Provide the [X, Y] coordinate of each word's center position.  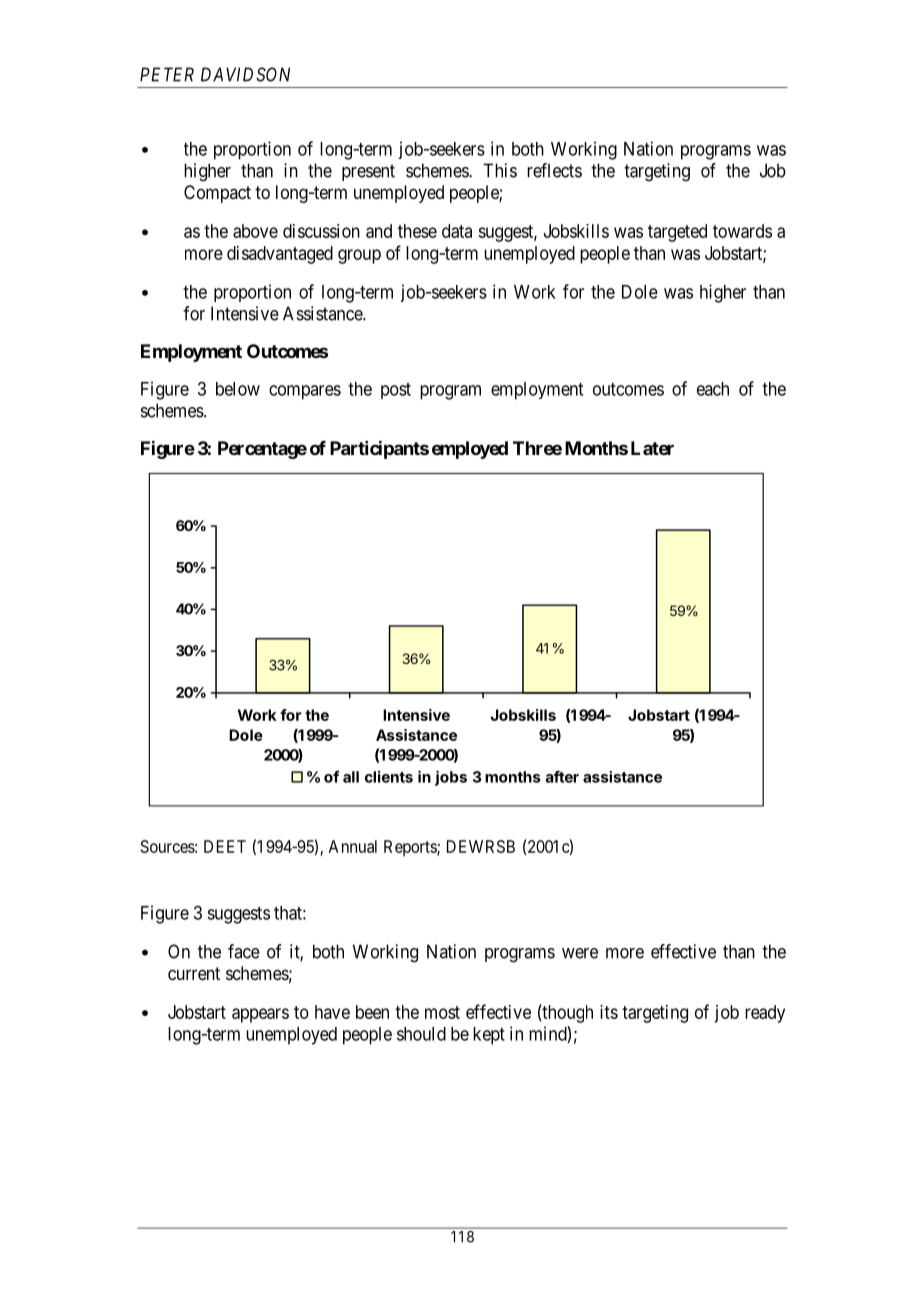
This [500, 170]
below [238, 389]
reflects [554, 170]
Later [652, 448]
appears [260, 1015]
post [396, 391]
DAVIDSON [245, 74]
